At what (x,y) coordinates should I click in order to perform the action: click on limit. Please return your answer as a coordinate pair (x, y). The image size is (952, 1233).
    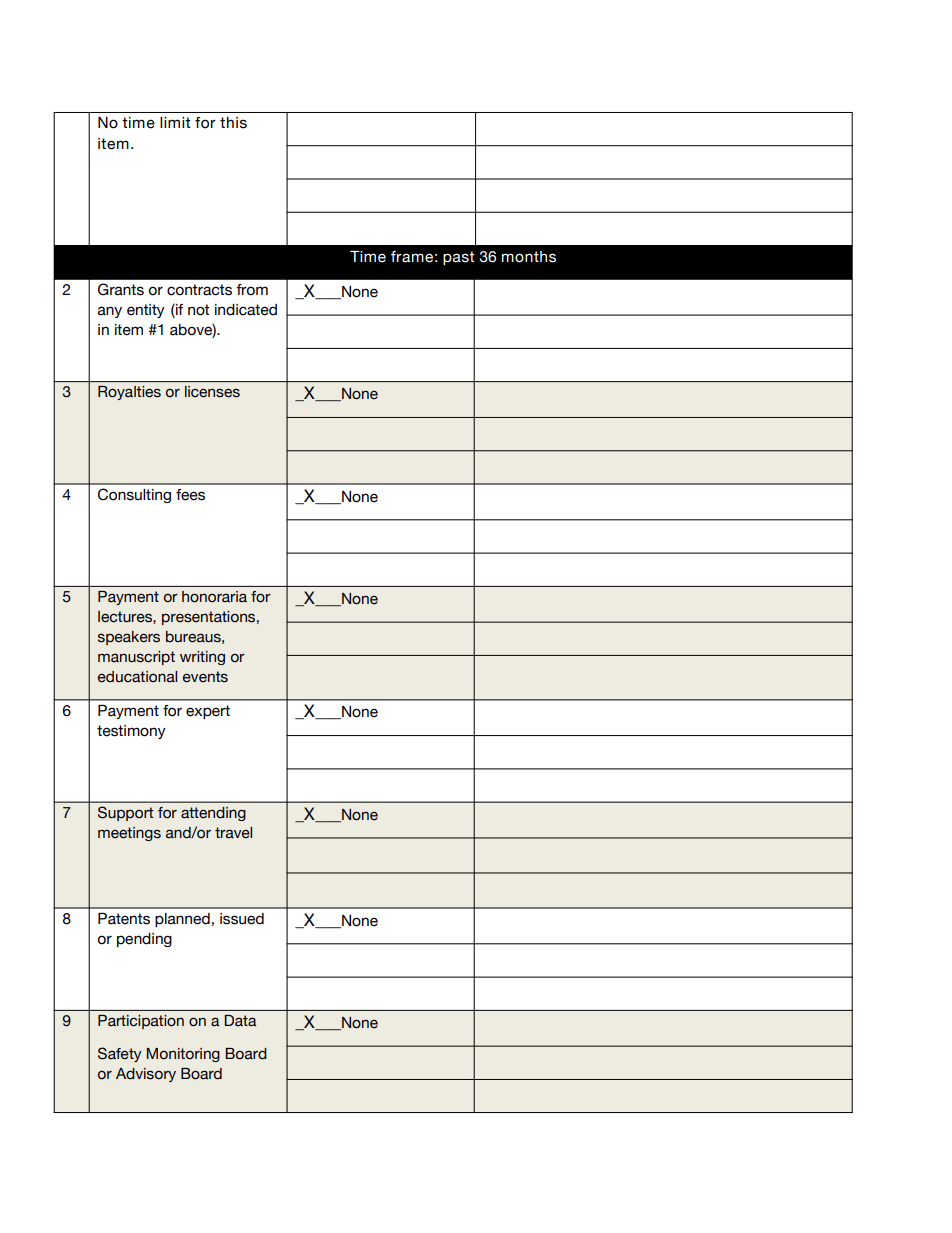
    Looking at the image, I should click on (175, 122).
